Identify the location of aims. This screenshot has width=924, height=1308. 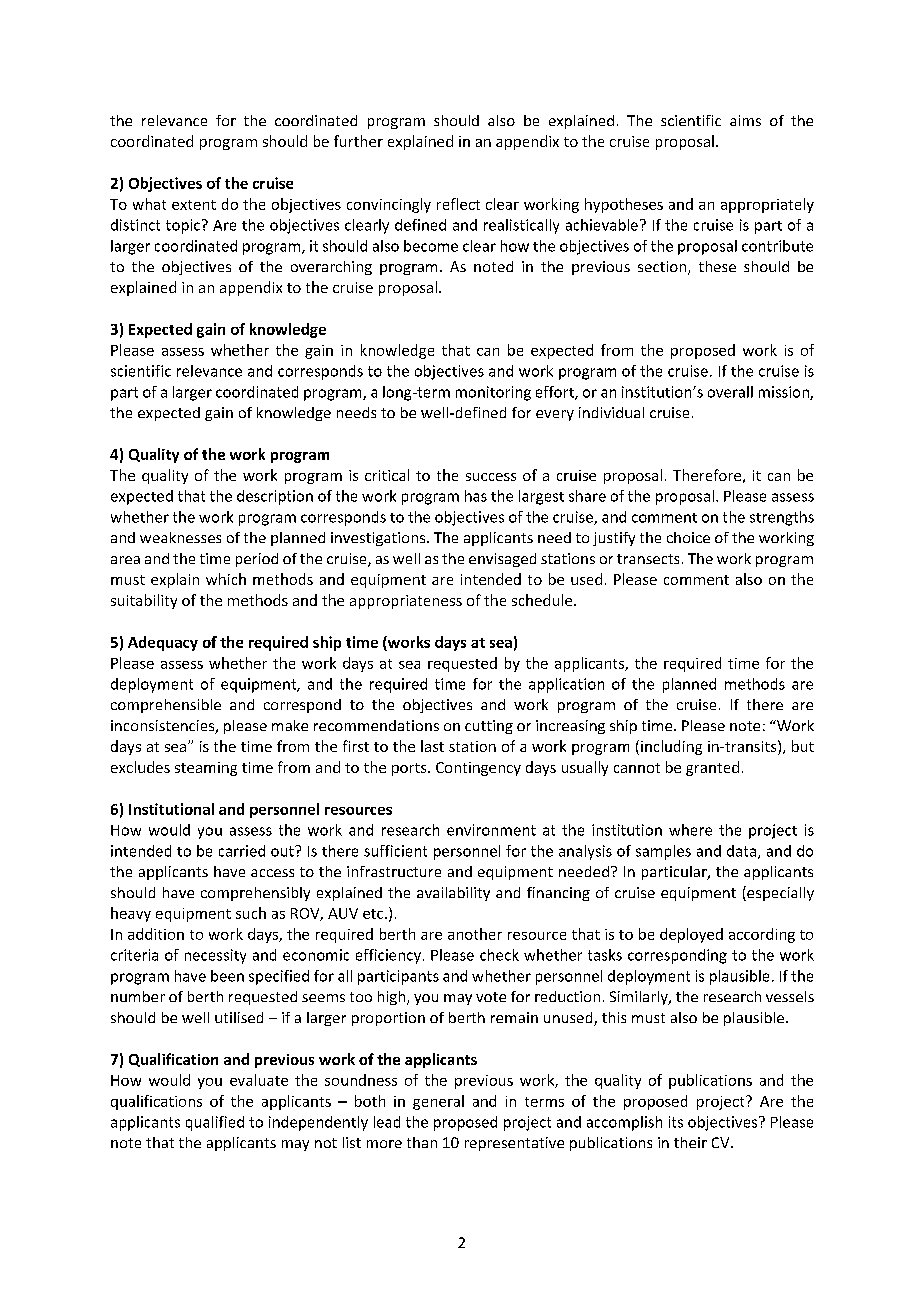
(745, 120).
